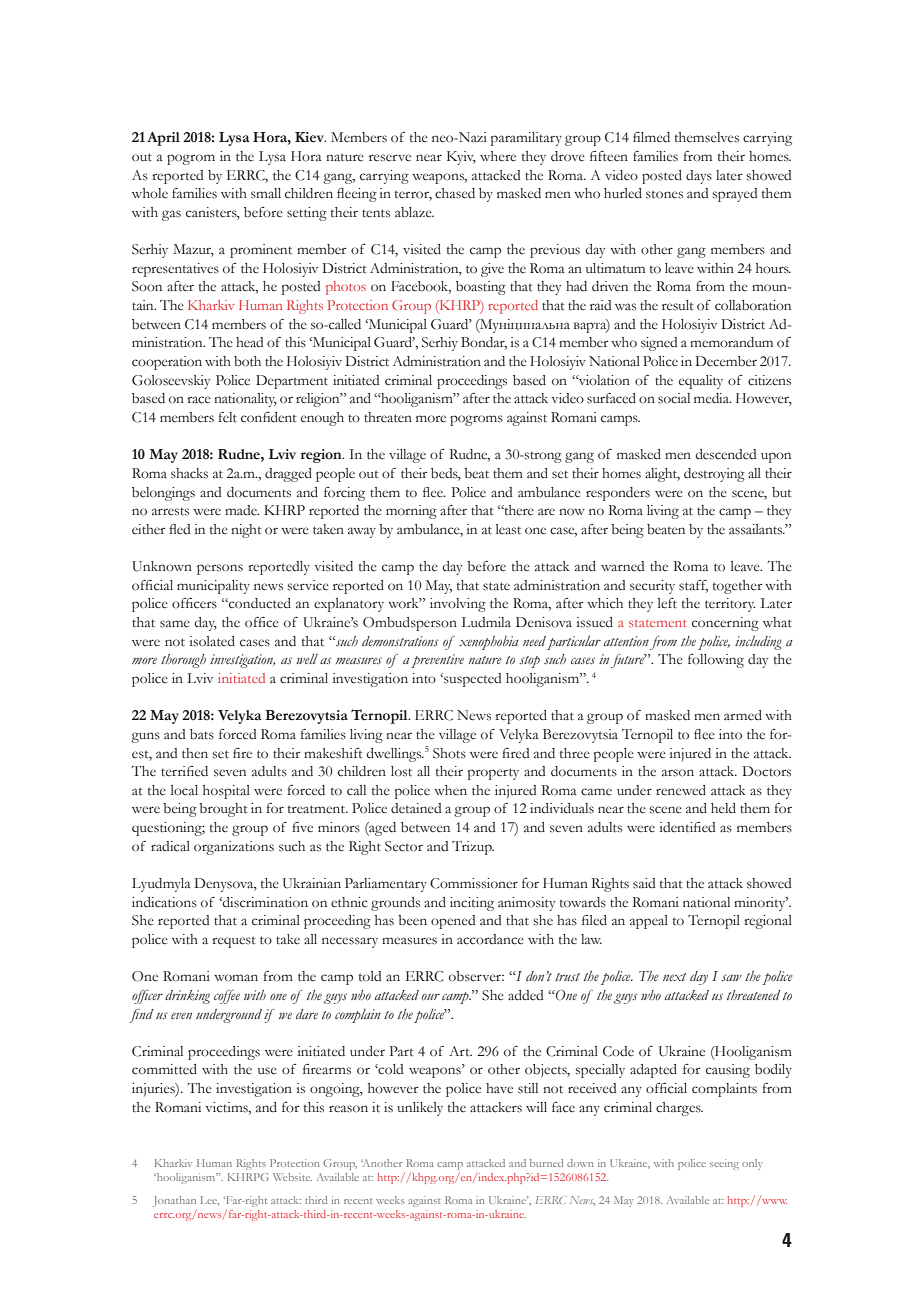 This page has height=1308, width=924. I want to click on Kyiv, so click(461, 158).
